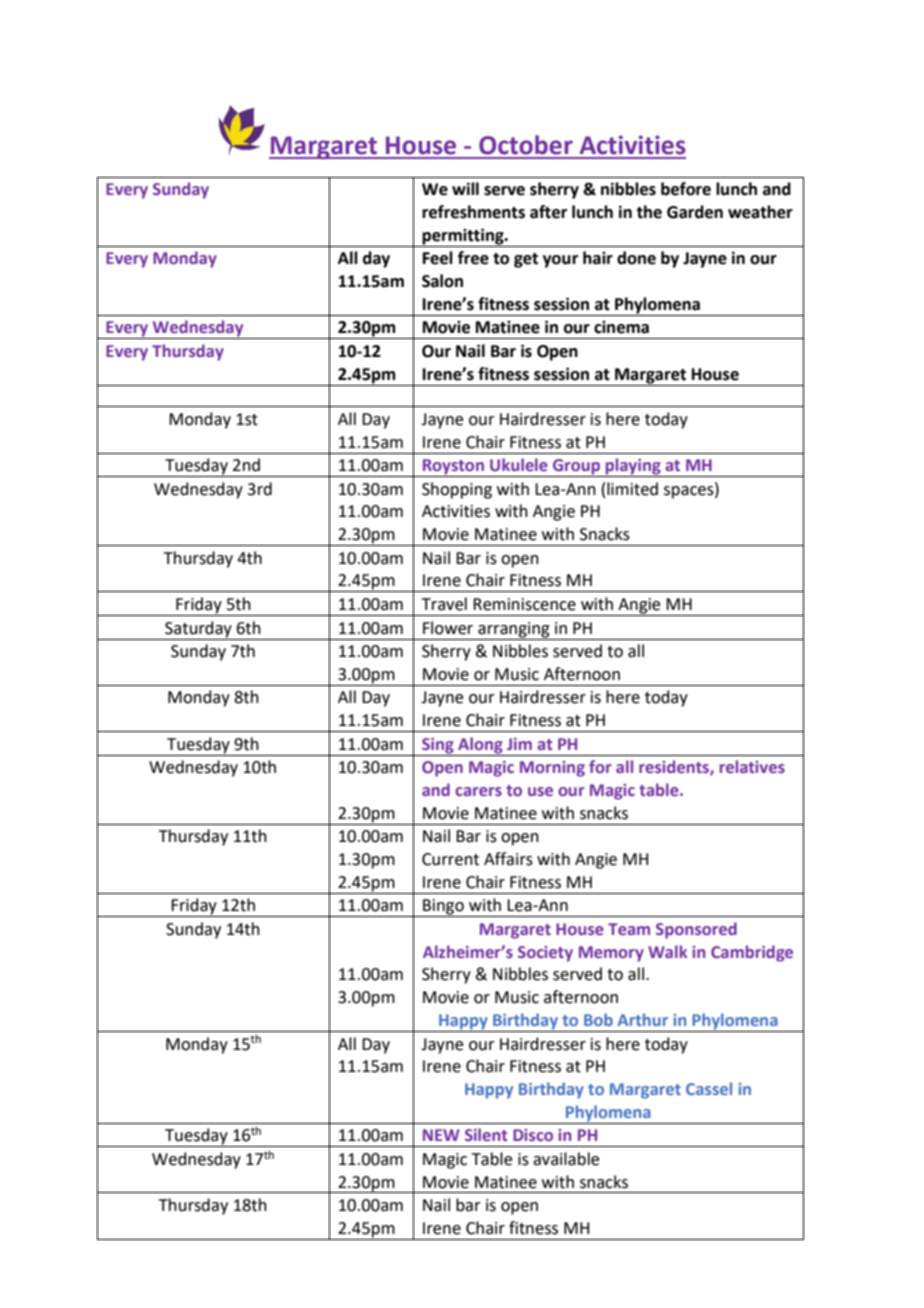 The height and width of the image is (1308, 924). What do you see at coordinates (752, 766) in the image?
I see `relatives` at bounding box center [752, 766].
